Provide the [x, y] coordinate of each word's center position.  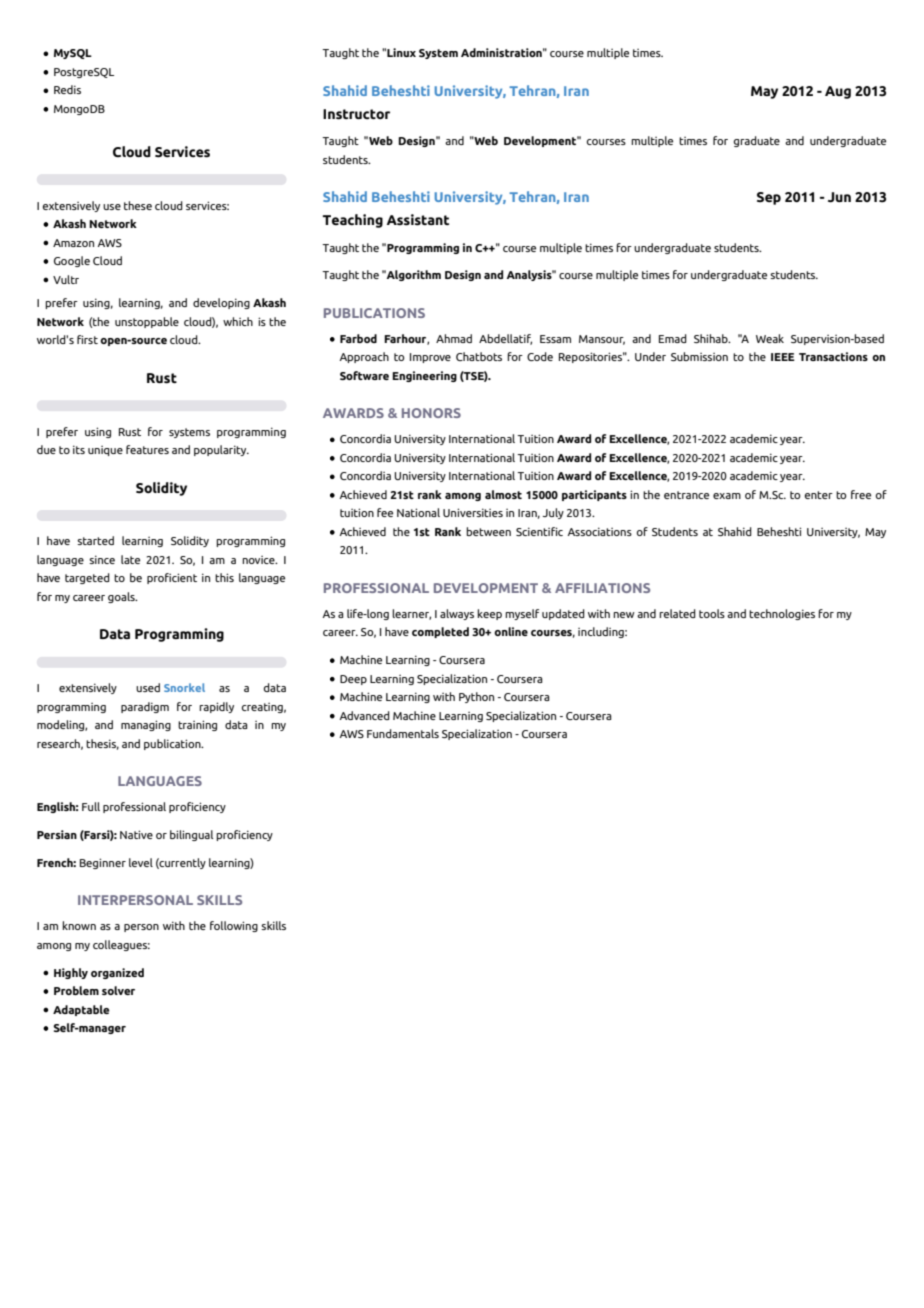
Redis [67, 89]
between [488, 531]
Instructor [356, 114]
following [234, 926]
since [102, 559]
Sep [769, 198]
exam [727, 496]
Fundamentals [403, 733]
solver [118, 990]
